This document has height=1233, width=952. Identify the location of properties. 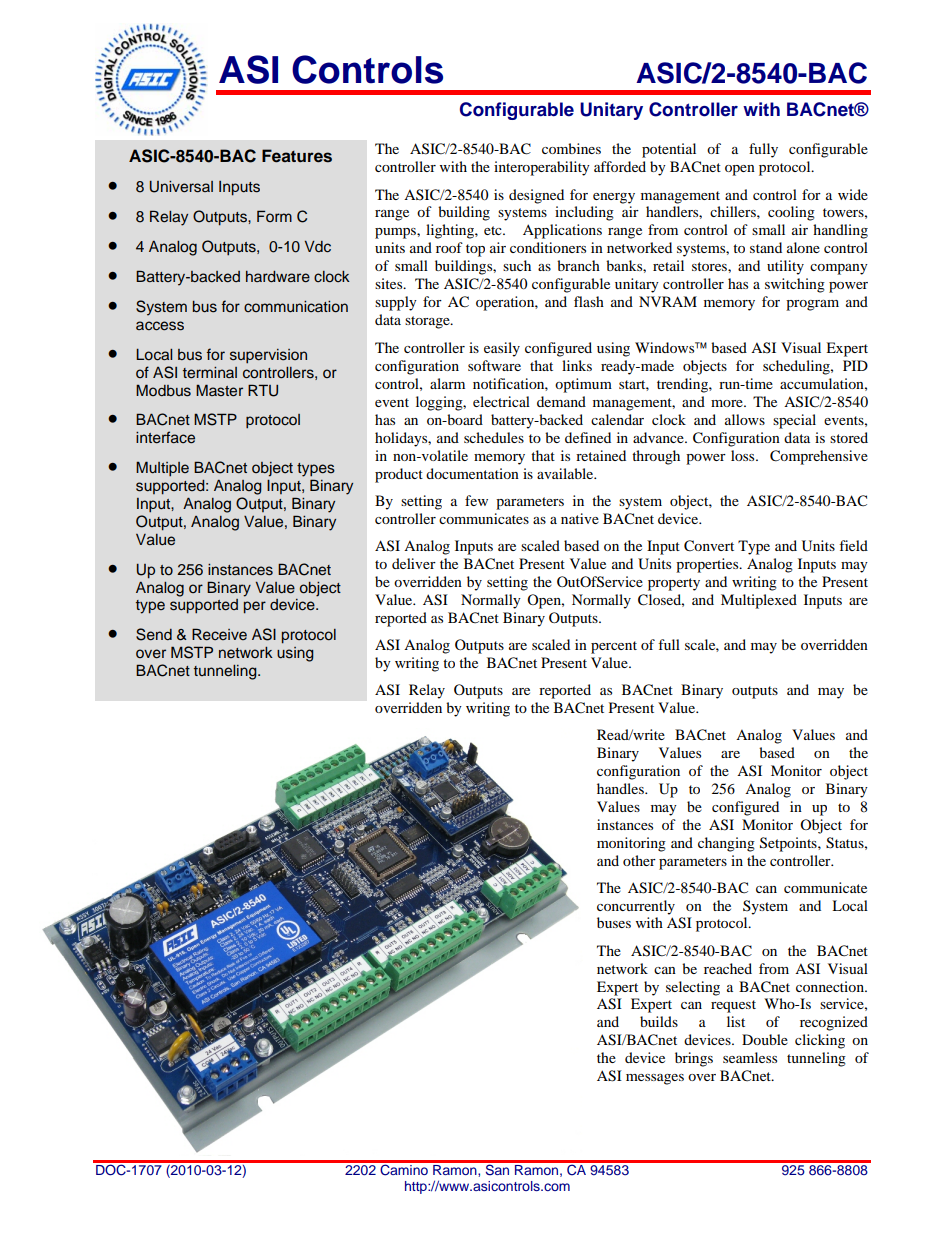
(708, 565).
